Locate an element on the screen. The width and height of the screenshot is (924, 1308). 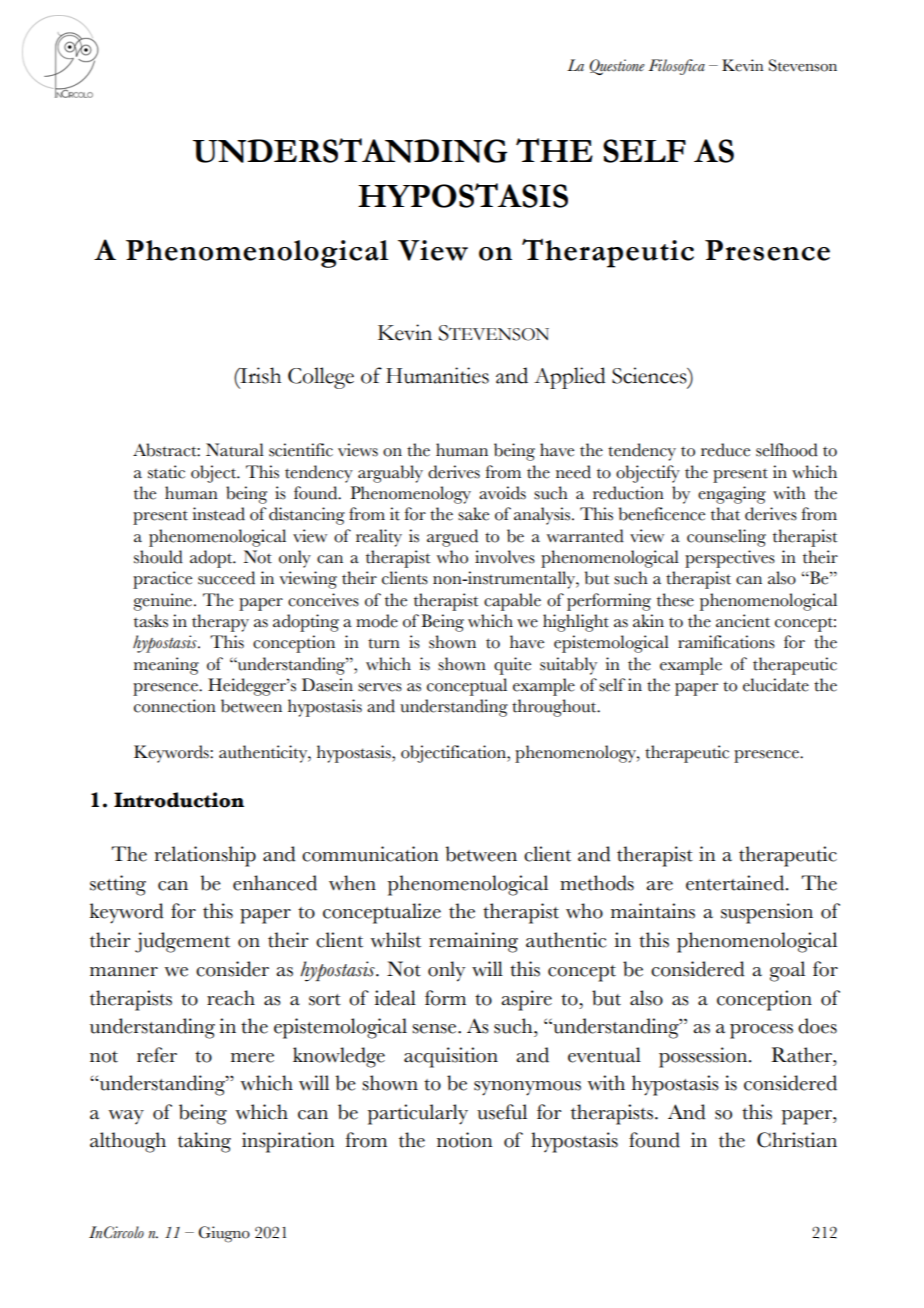
Irish is located at coordinates (259, 375).
